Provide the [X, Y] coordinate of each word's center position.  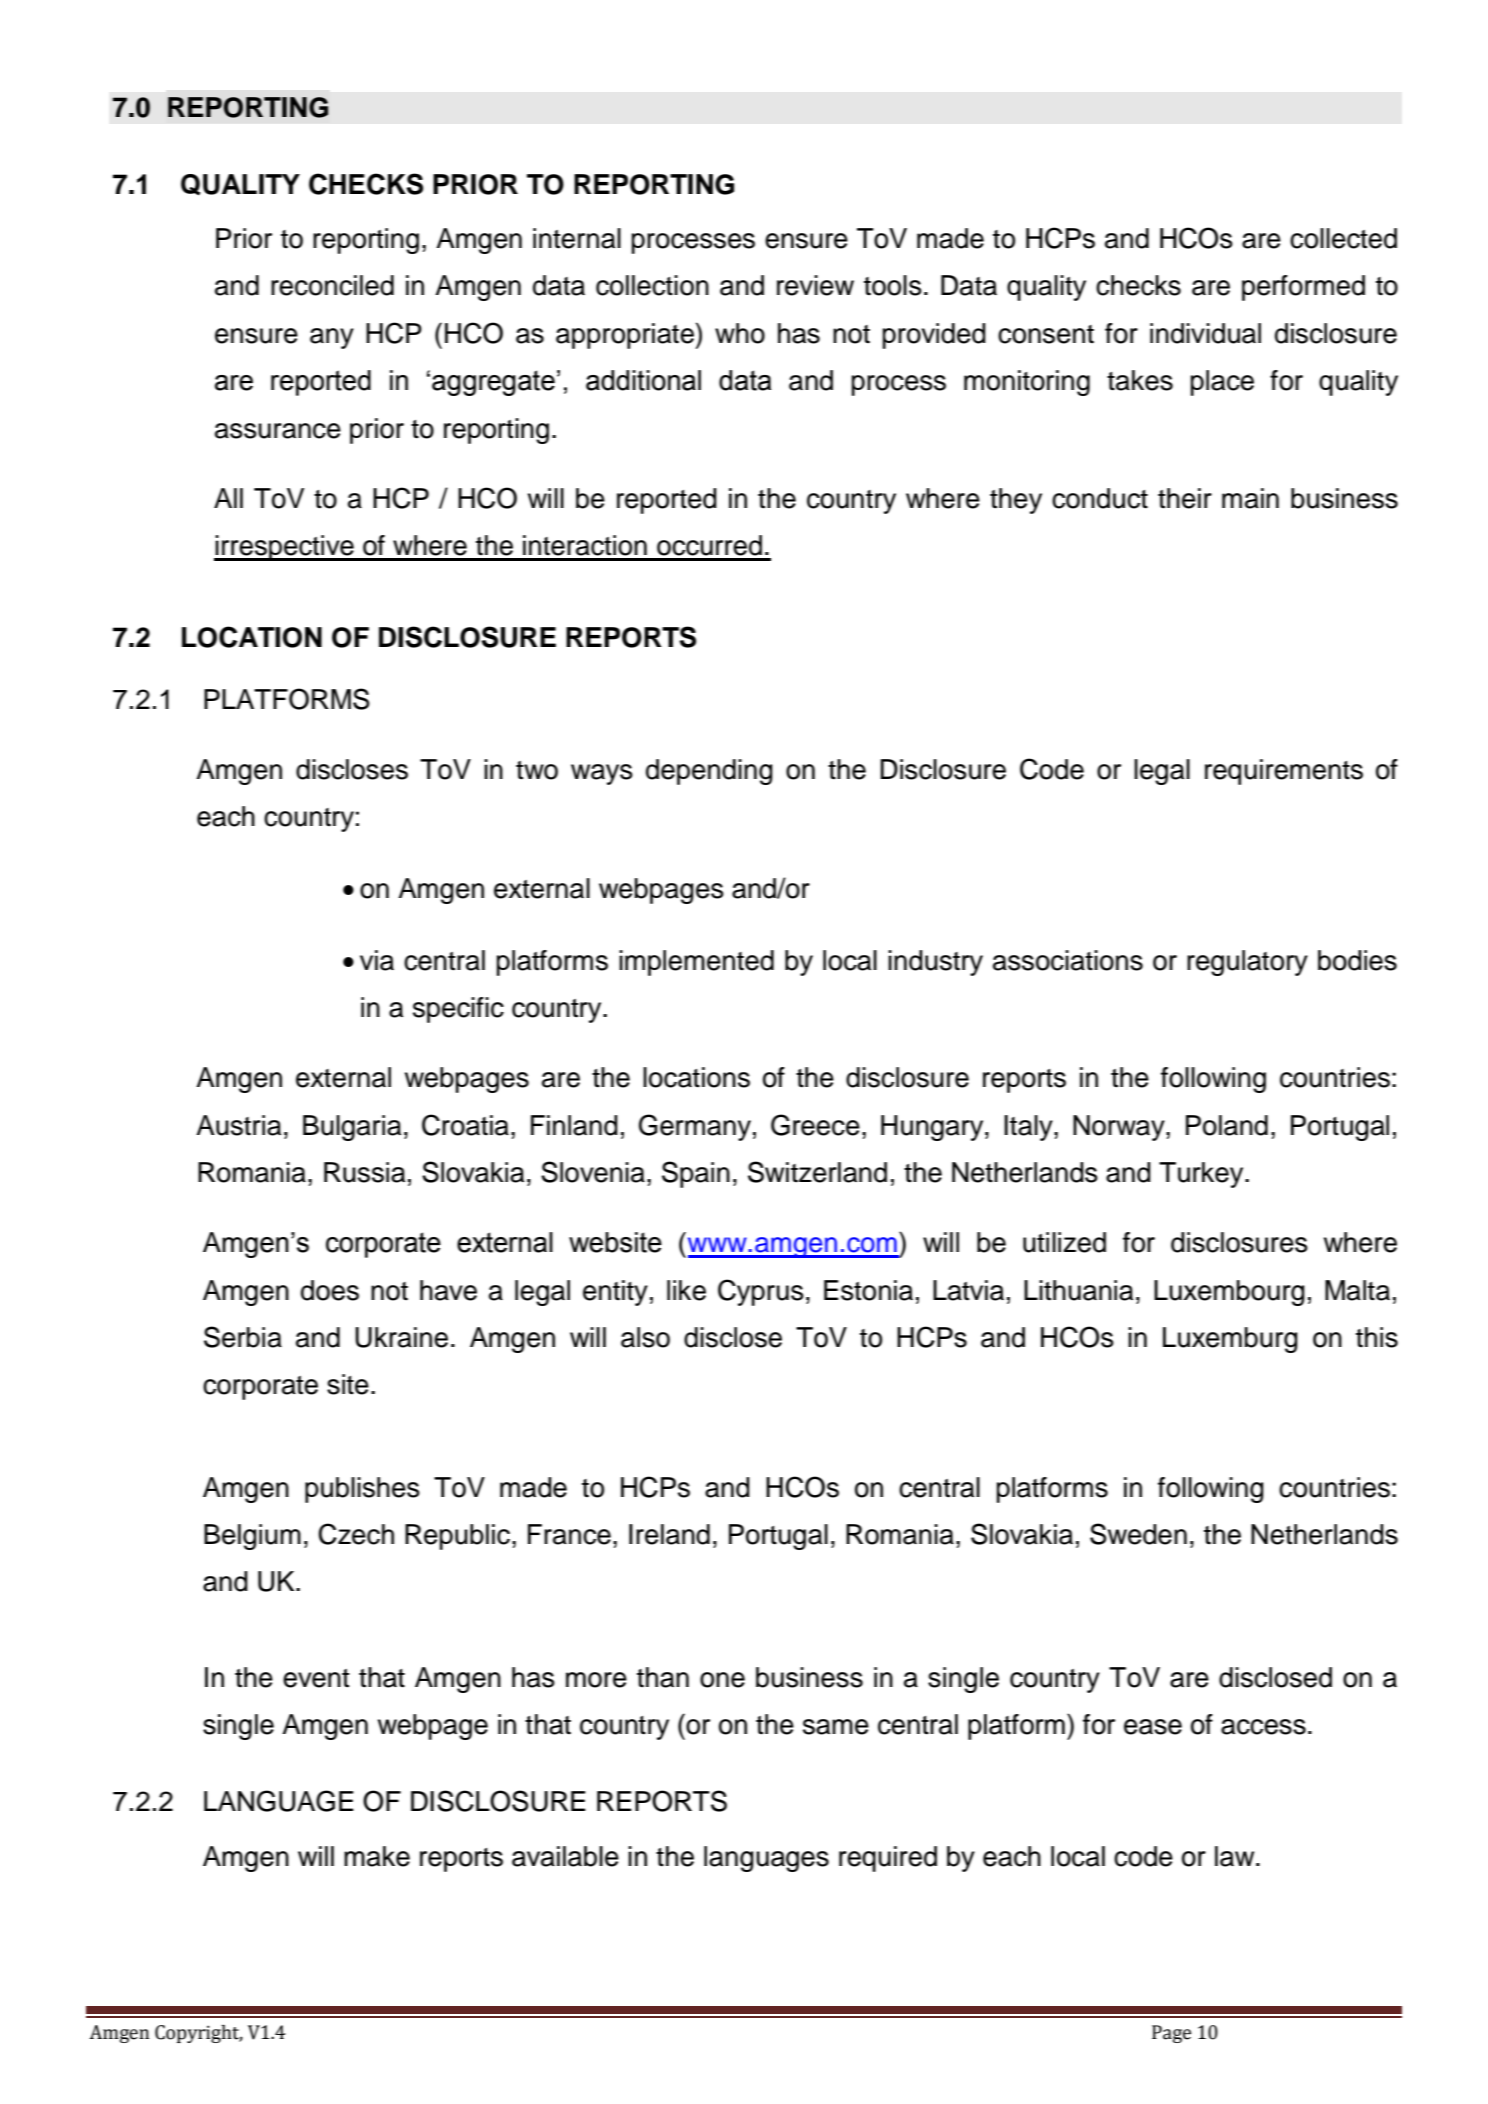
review [815, 285]
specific [458, 1010]
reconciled [332, 285]
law [1236, 1856]
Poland [1227, 1125]
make [377, 1856]
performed [1303, 288]
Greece [815, 1125]
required [888, 1859]
